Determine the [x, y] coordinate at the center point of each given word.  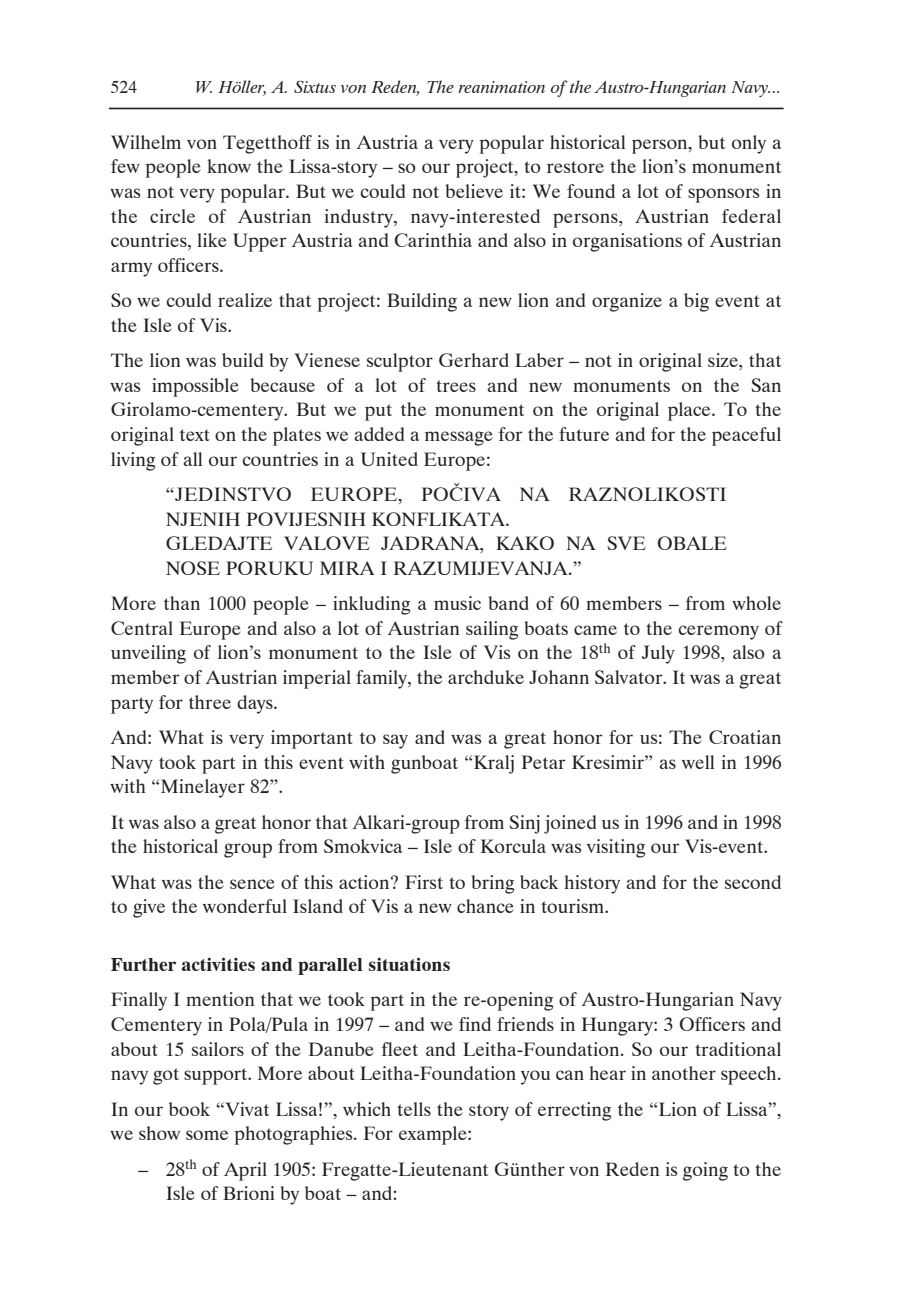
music [457, 603]
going [705, 1171]
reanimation [501, 87]
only [749, 144]
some [207, 1135]
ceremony [718, 632]
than [182, 603]
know [229, 166]
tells [414, 1109]
